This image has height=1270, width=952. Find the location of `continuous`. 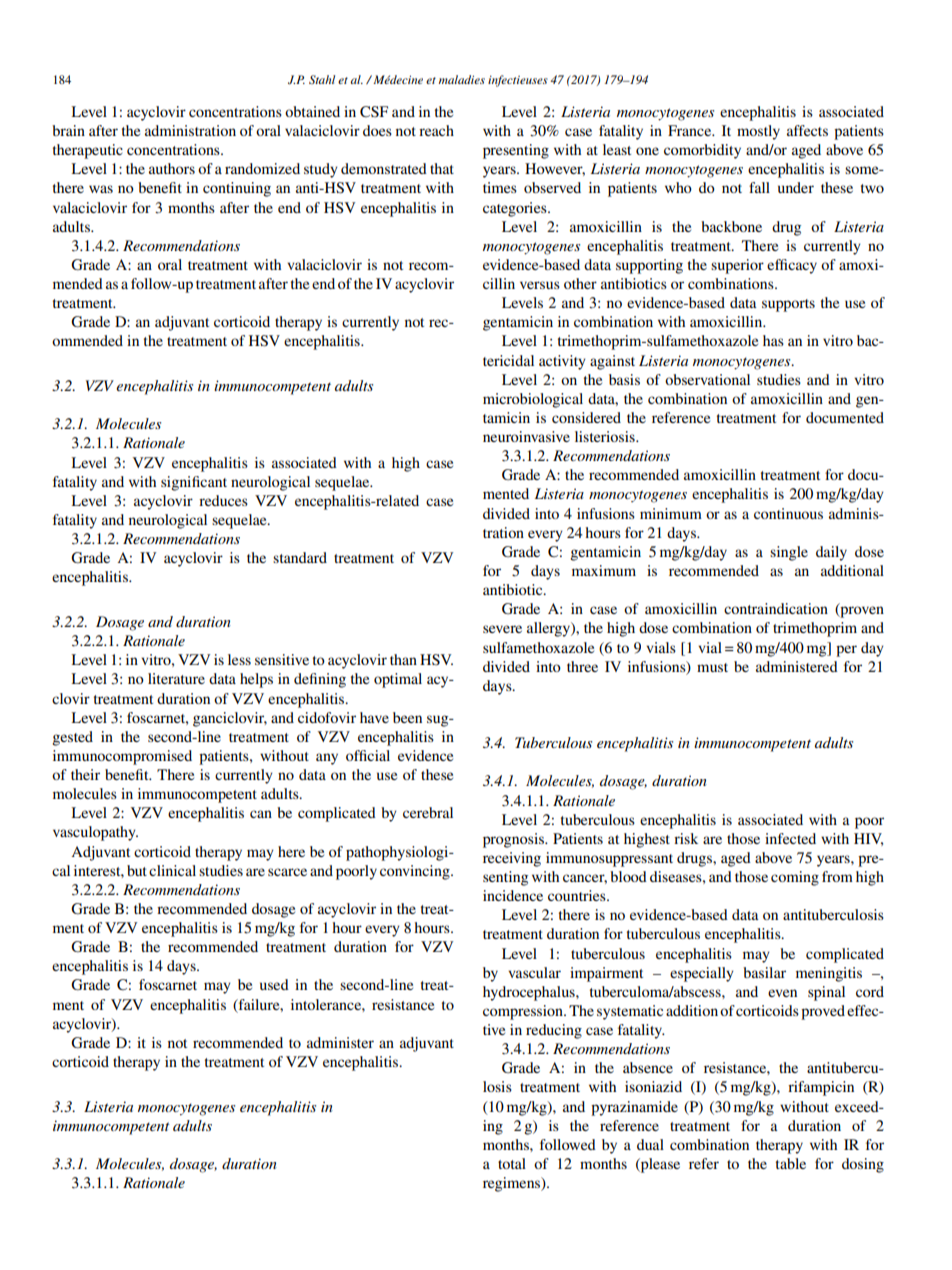

continuous is located at coordinates (788, 513).
